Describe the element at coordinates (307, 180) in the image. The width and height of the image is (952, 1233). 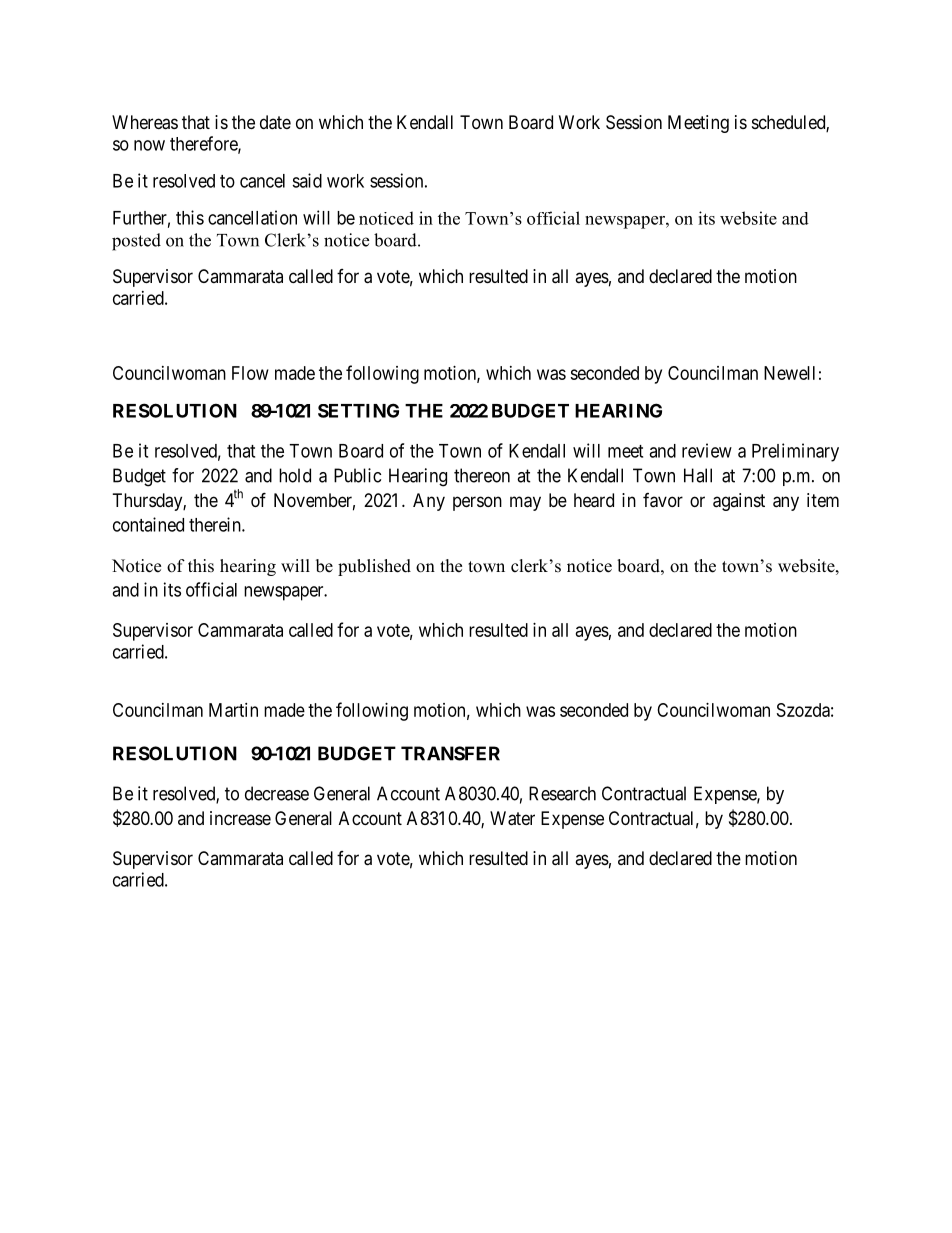
I see `said` at that location.
